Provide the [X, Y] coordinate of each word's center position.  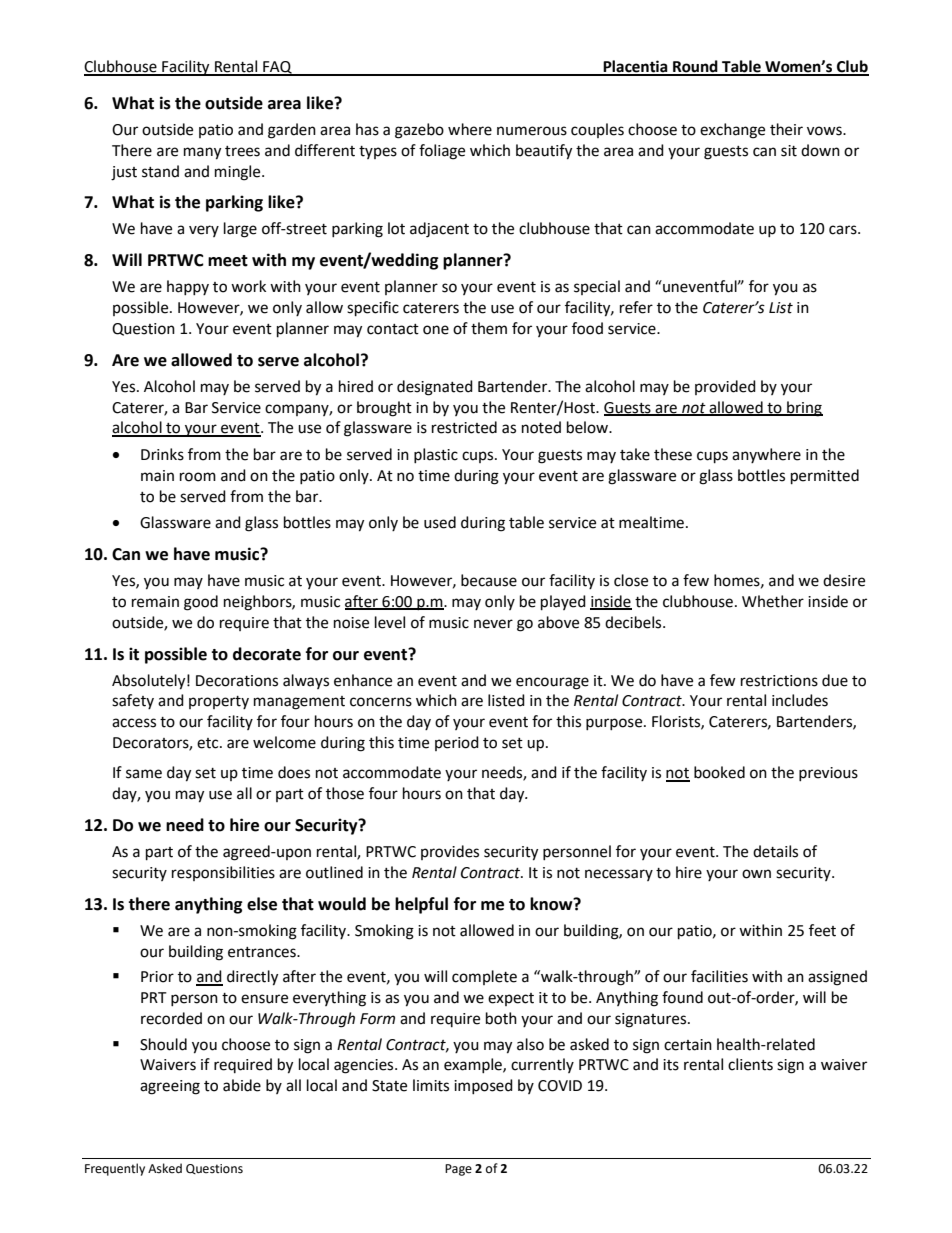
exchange [732, 131]
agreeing [170, 1087]
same [144, 774]
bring [804, 409]
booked [719, 772]
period [457, 743]
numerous [532, 131]
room [198, 477]
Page [458, 1170]
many [202, 153]
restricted [464, 427]
